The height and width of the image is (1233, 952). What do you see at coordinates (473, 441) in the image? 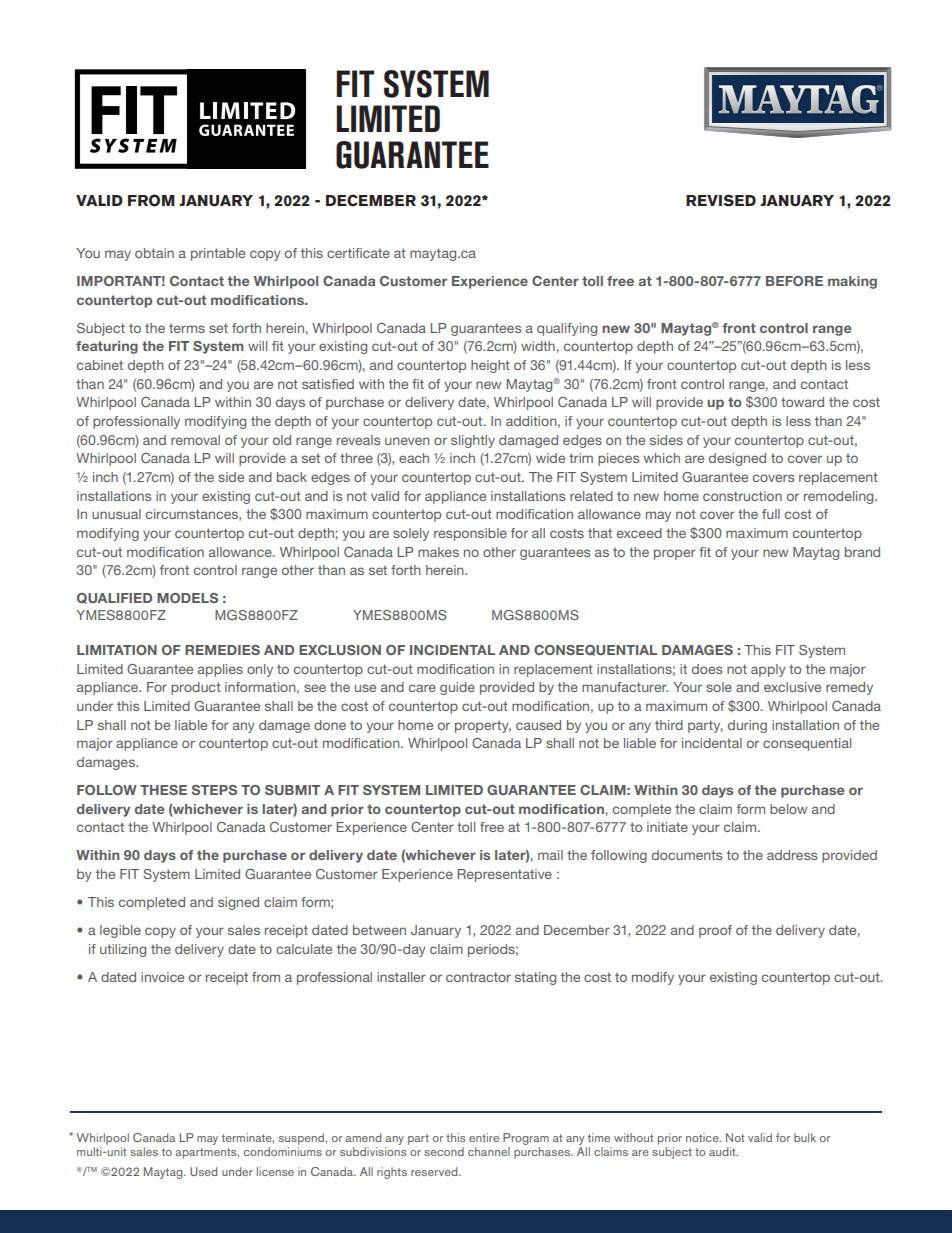
I see `slightly` at bounding box center [473, 441].
